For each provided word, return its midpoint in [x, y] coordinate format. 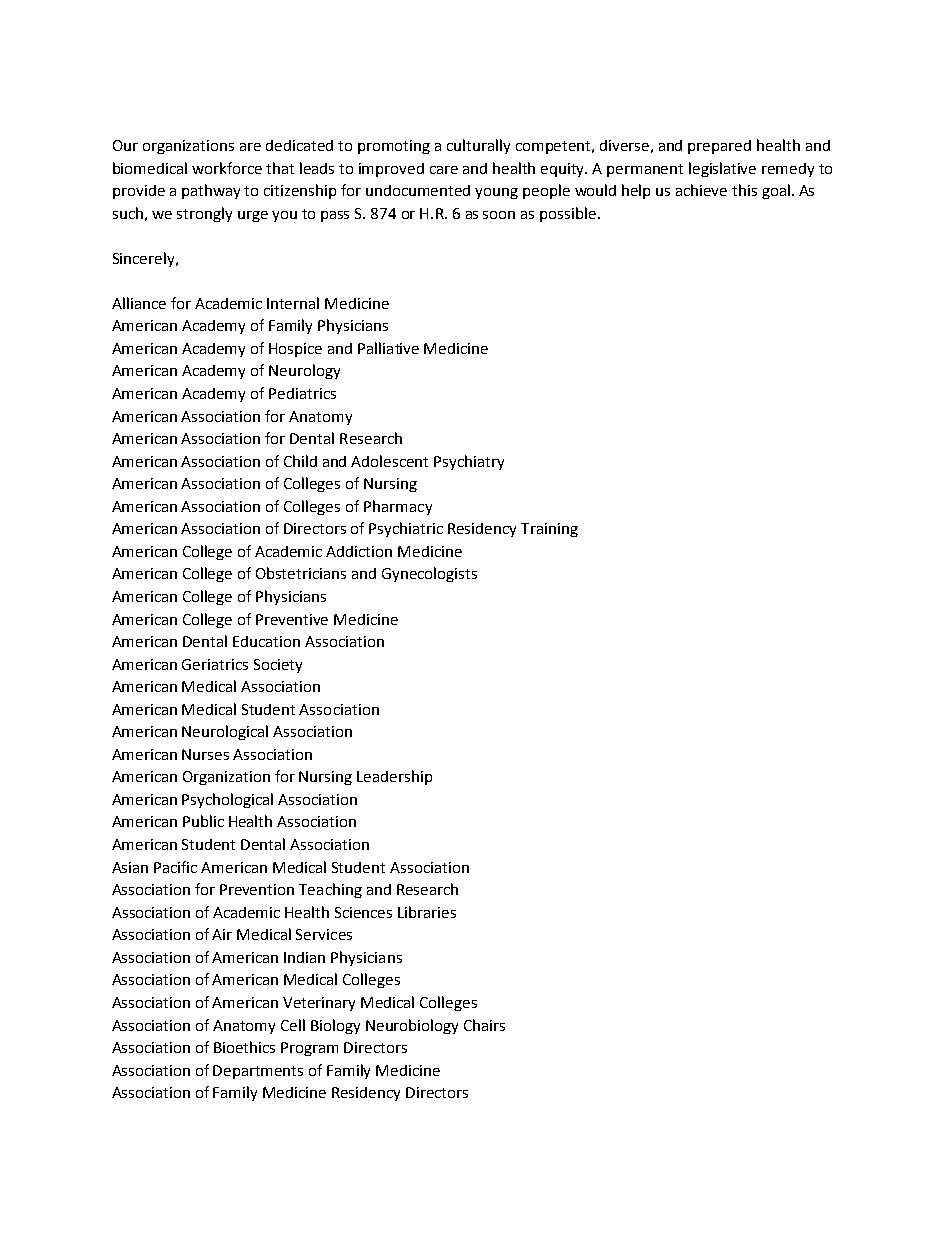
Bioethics [244, 1047]
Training [549, 530]
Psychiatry [469, 462]
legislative [722, 169]
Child [300, 461]
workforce [227, 168]
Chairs [484, 1025]
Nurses [205, 754]
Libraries [427, 912]
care [444, 170]
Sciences [363, 912]
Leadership [394, 777]
